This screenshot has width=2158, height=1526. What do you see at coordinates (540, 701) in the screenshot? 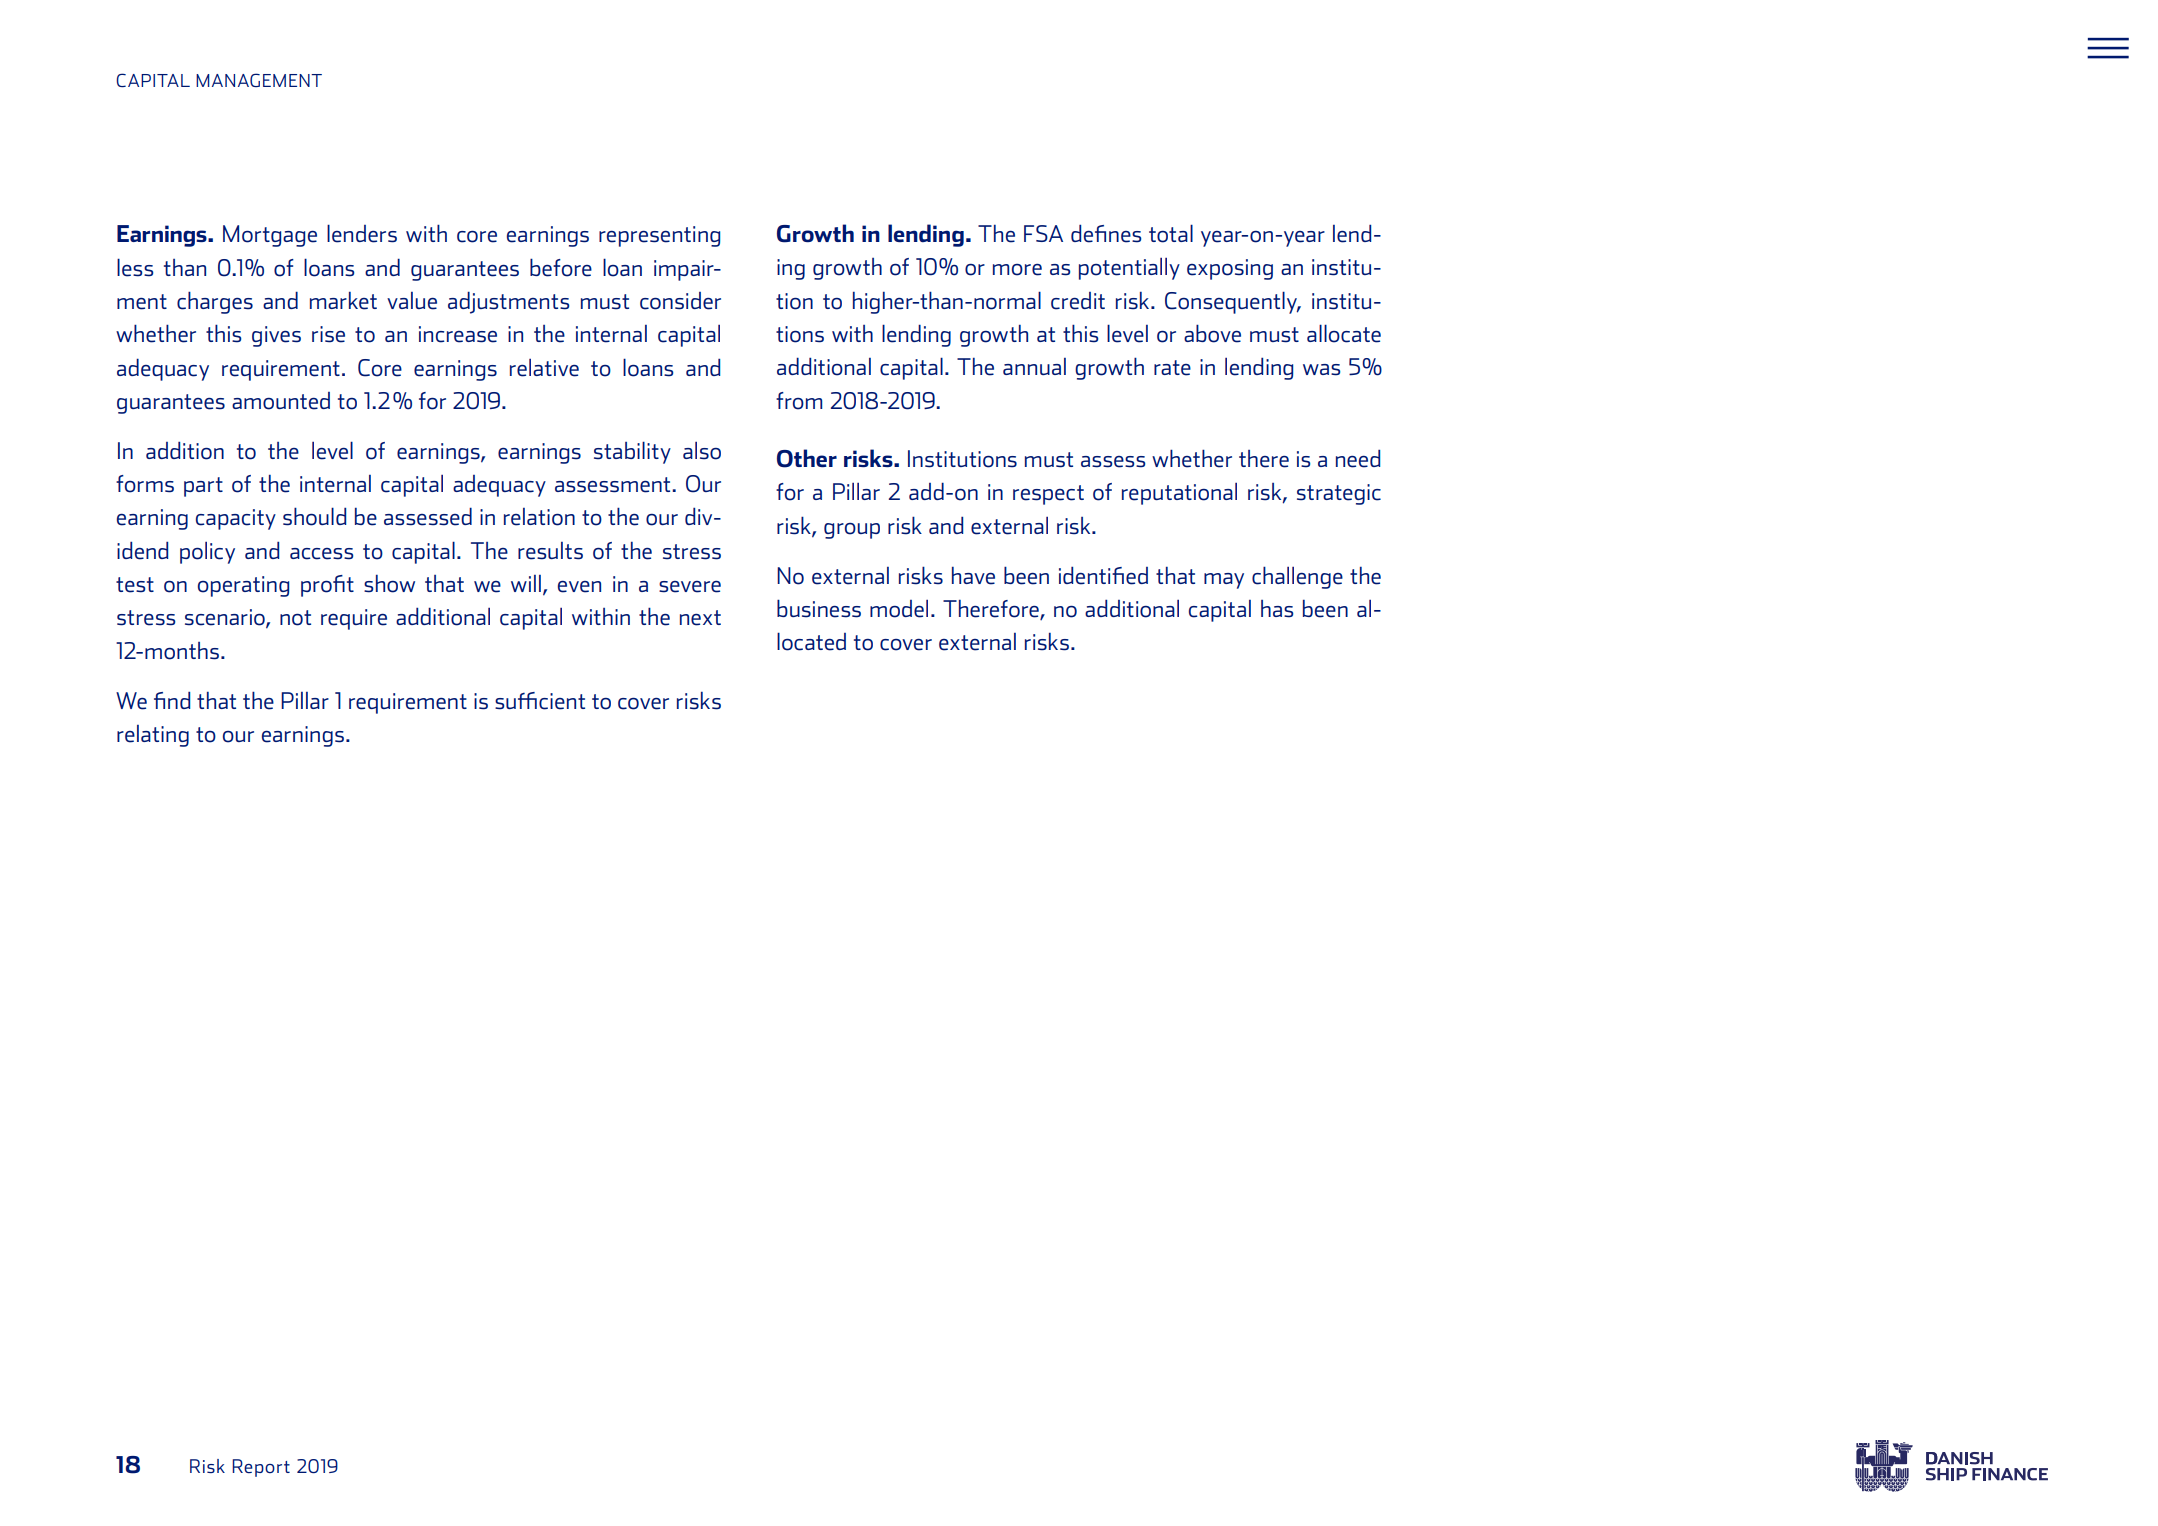
I see `sufficient` at bounding box center [540, 701].
